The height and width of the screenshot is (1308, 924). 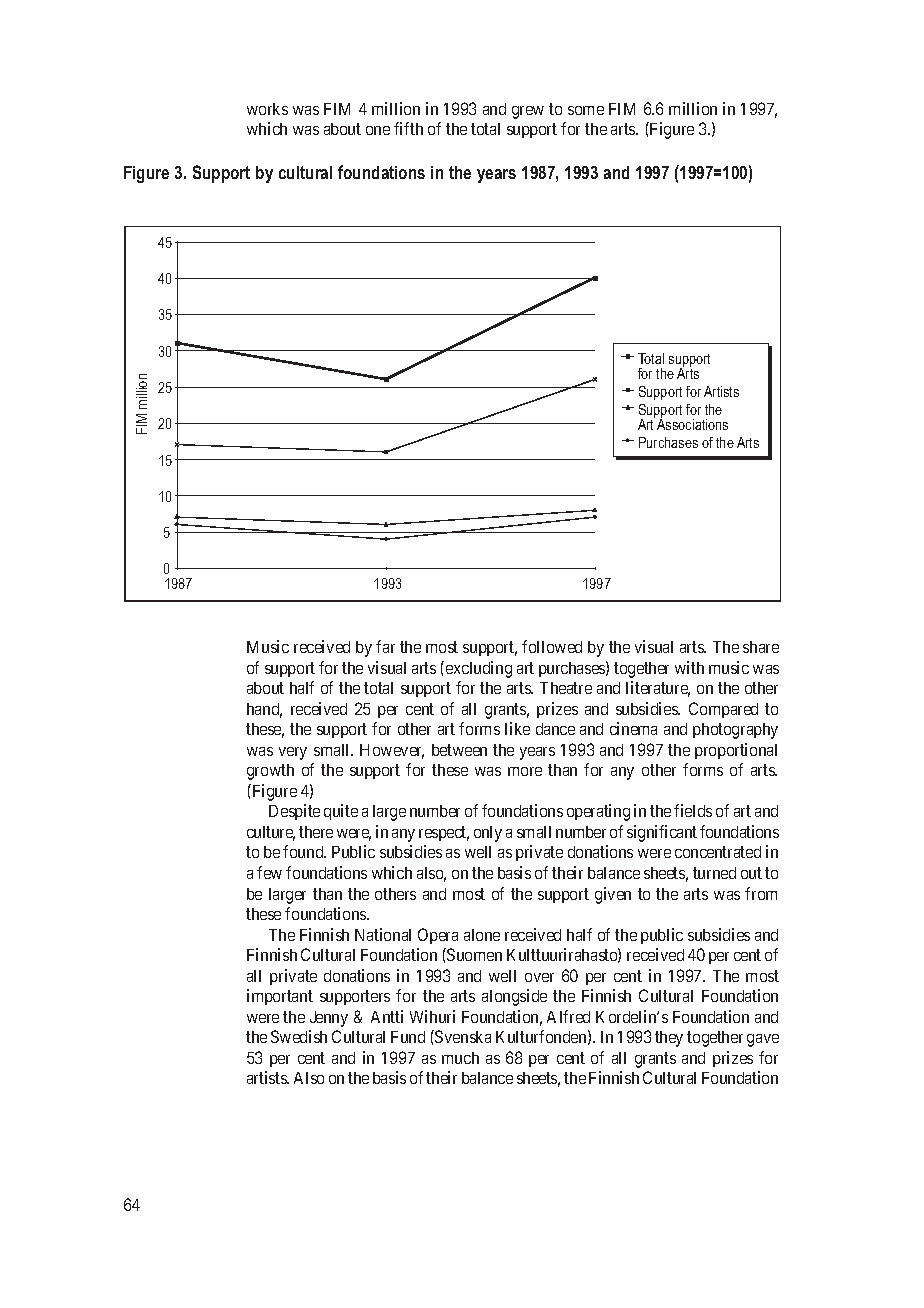 I want to click on Jenny, so click(x=329, y=1019).
